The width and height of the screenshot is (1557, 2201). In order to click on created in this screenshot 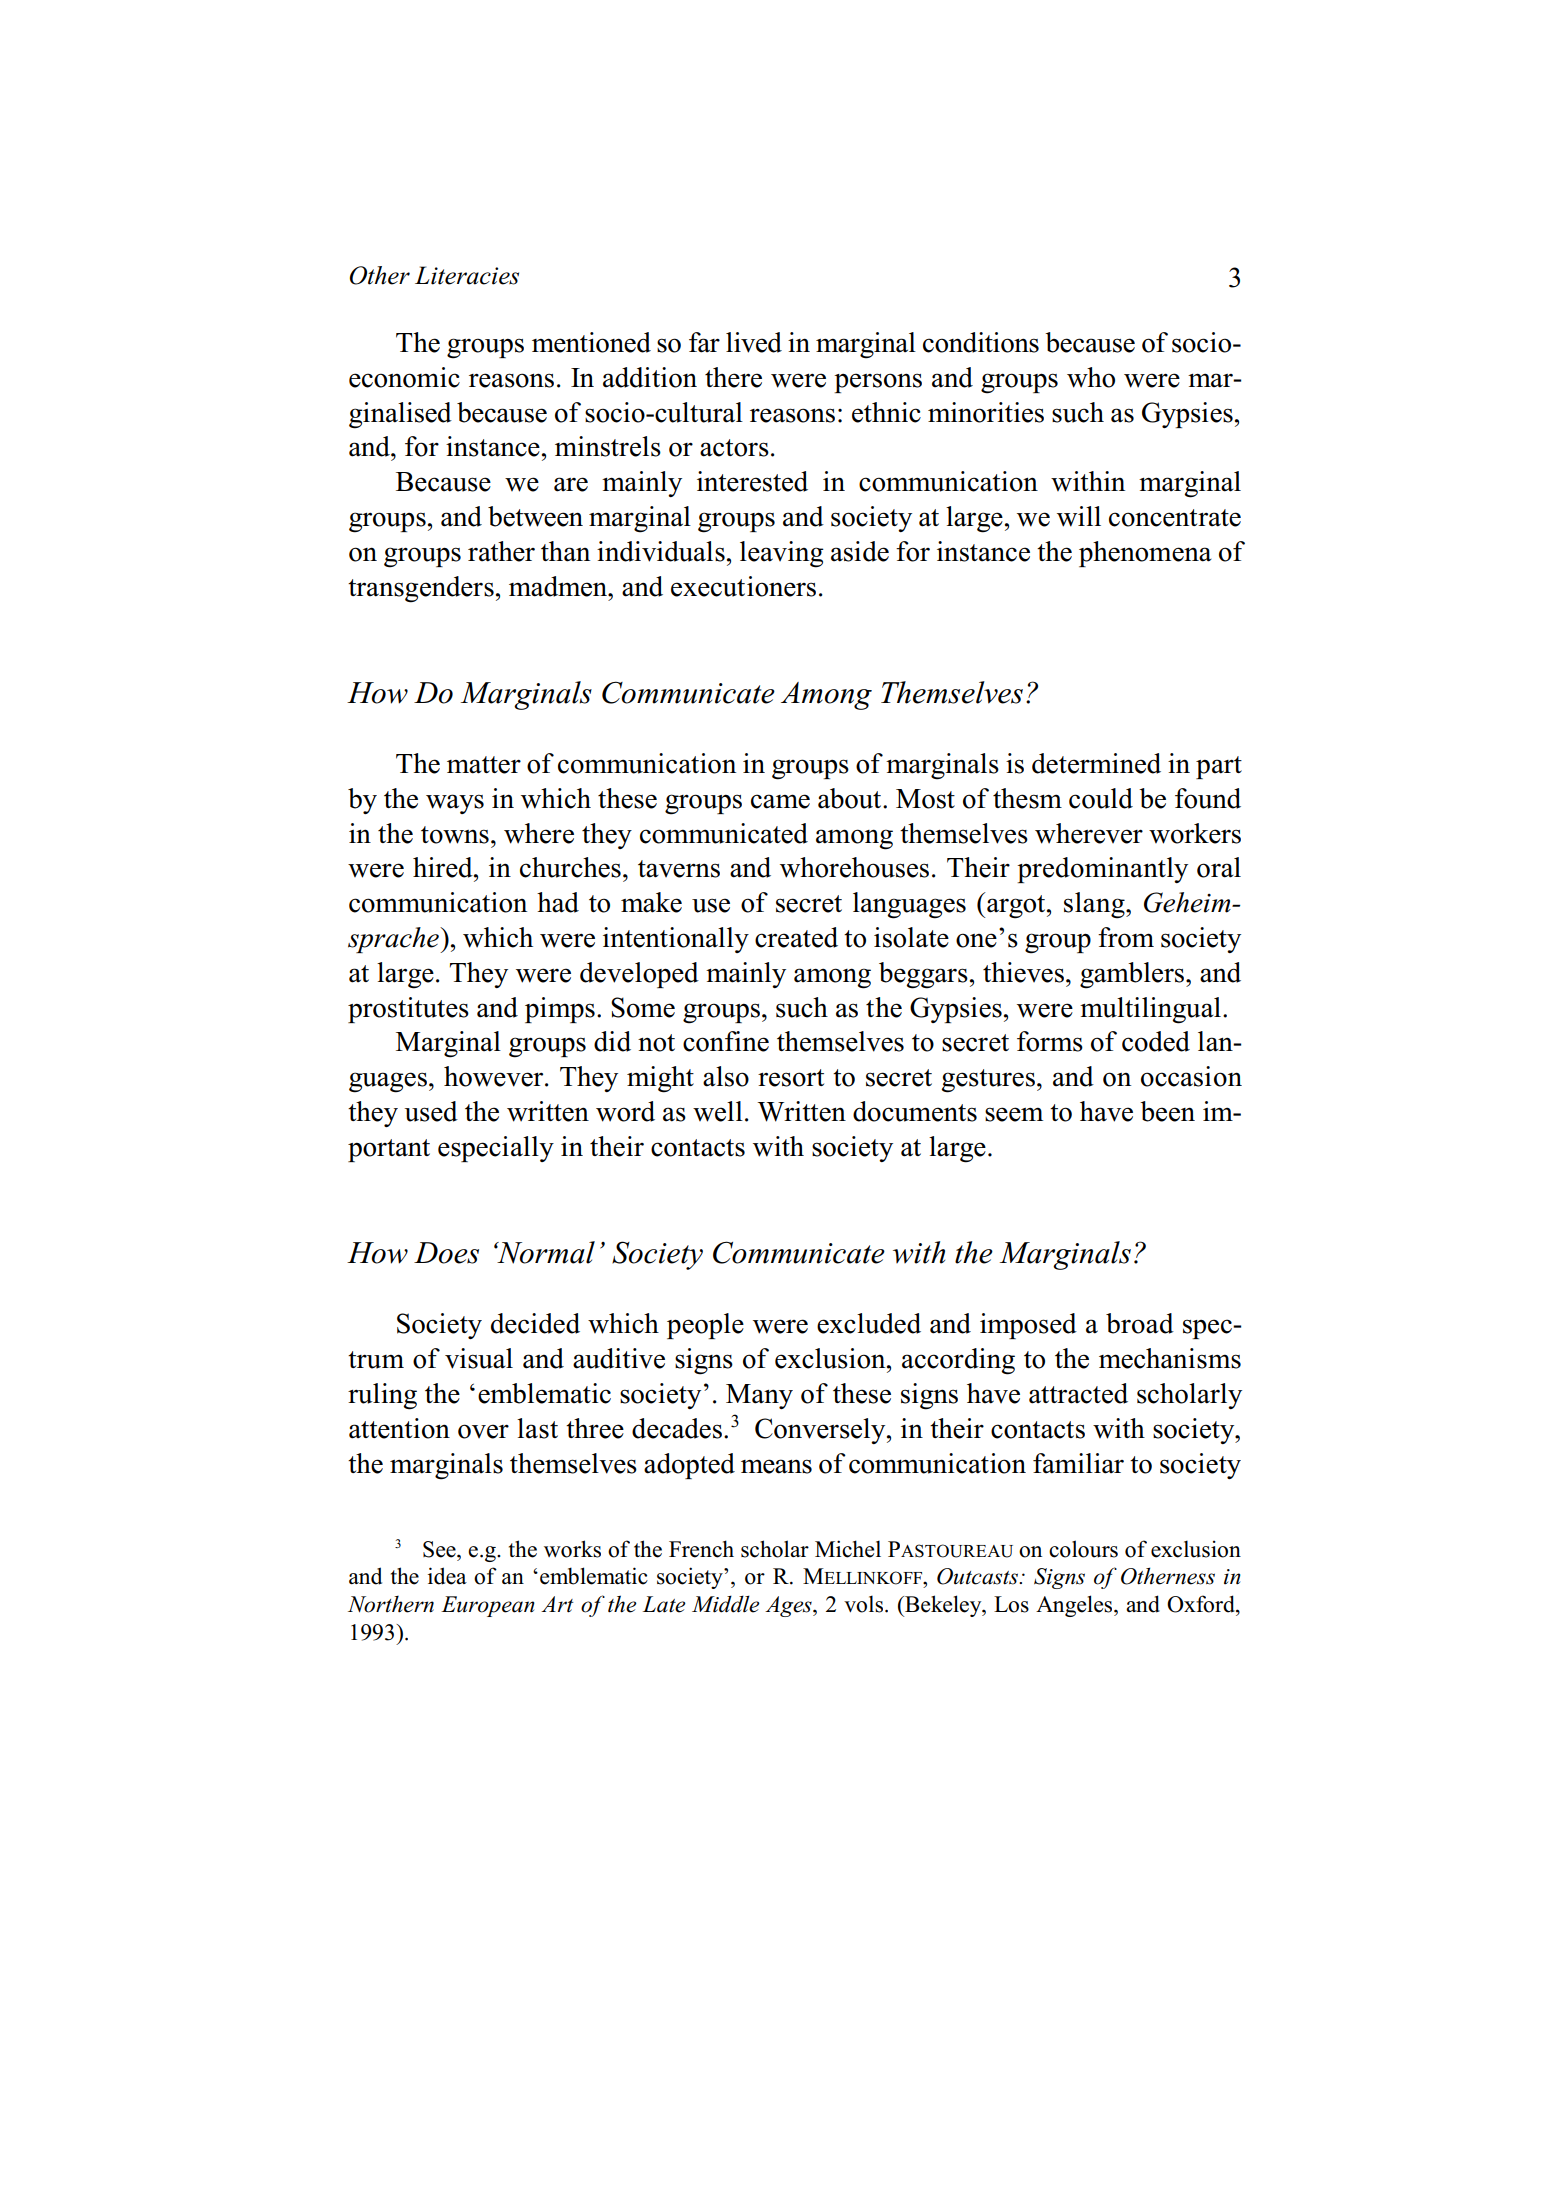, I will do `click(796, 937)`.
